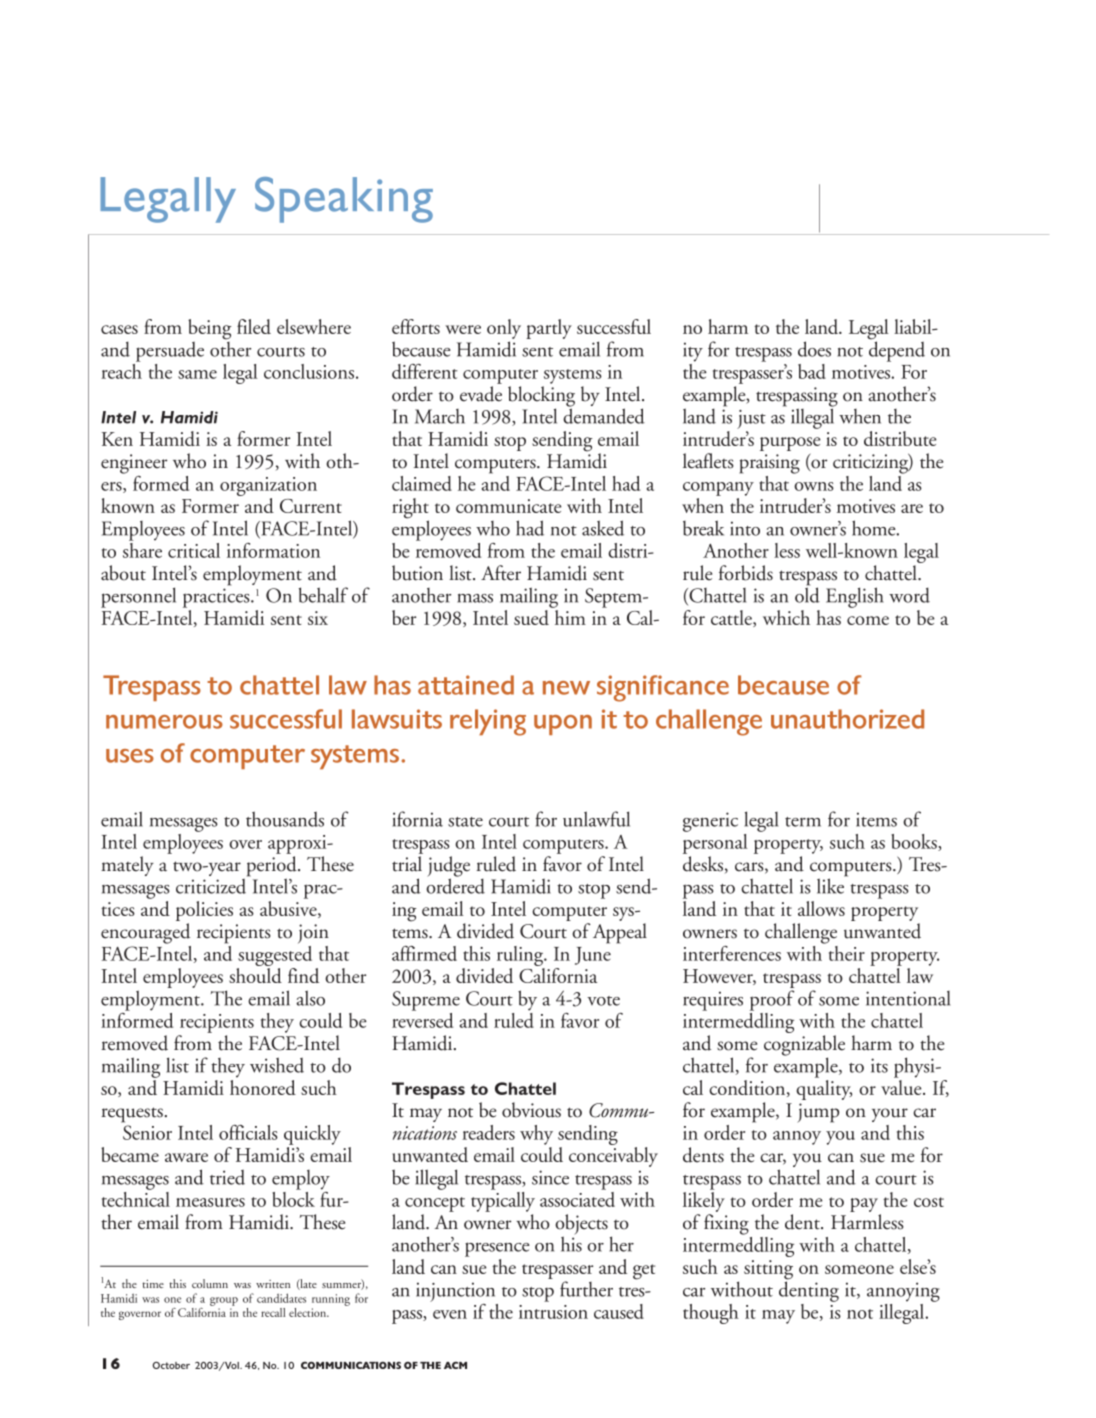  What do you see at coordinates (824, 1090) in the document?
I see `quality` at bounding box center [824, 1090].
